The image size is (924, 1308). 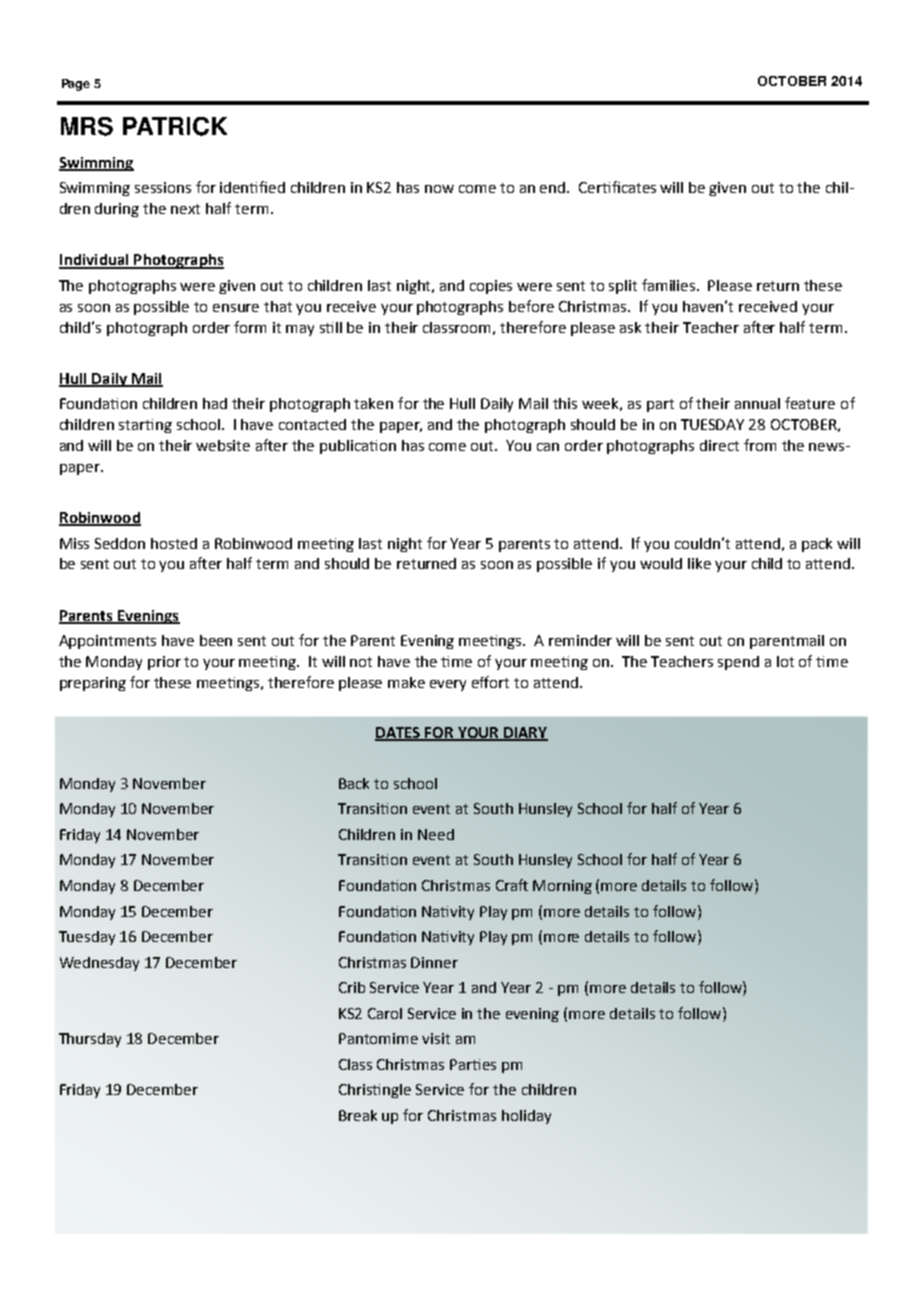 I want to click on website, so click(x=223, y=445).
